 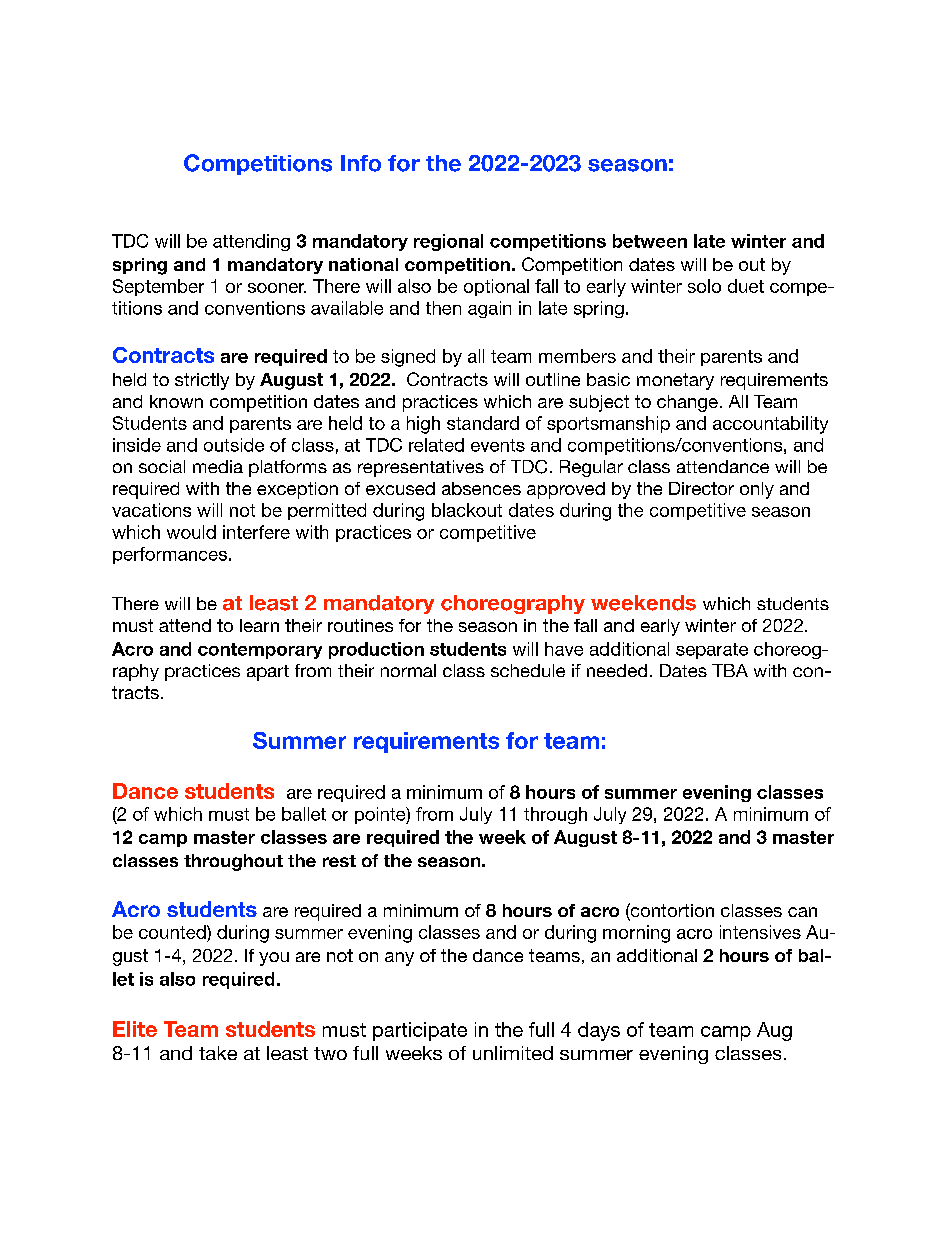 I want to click on between, so click(x=650, y=241).
